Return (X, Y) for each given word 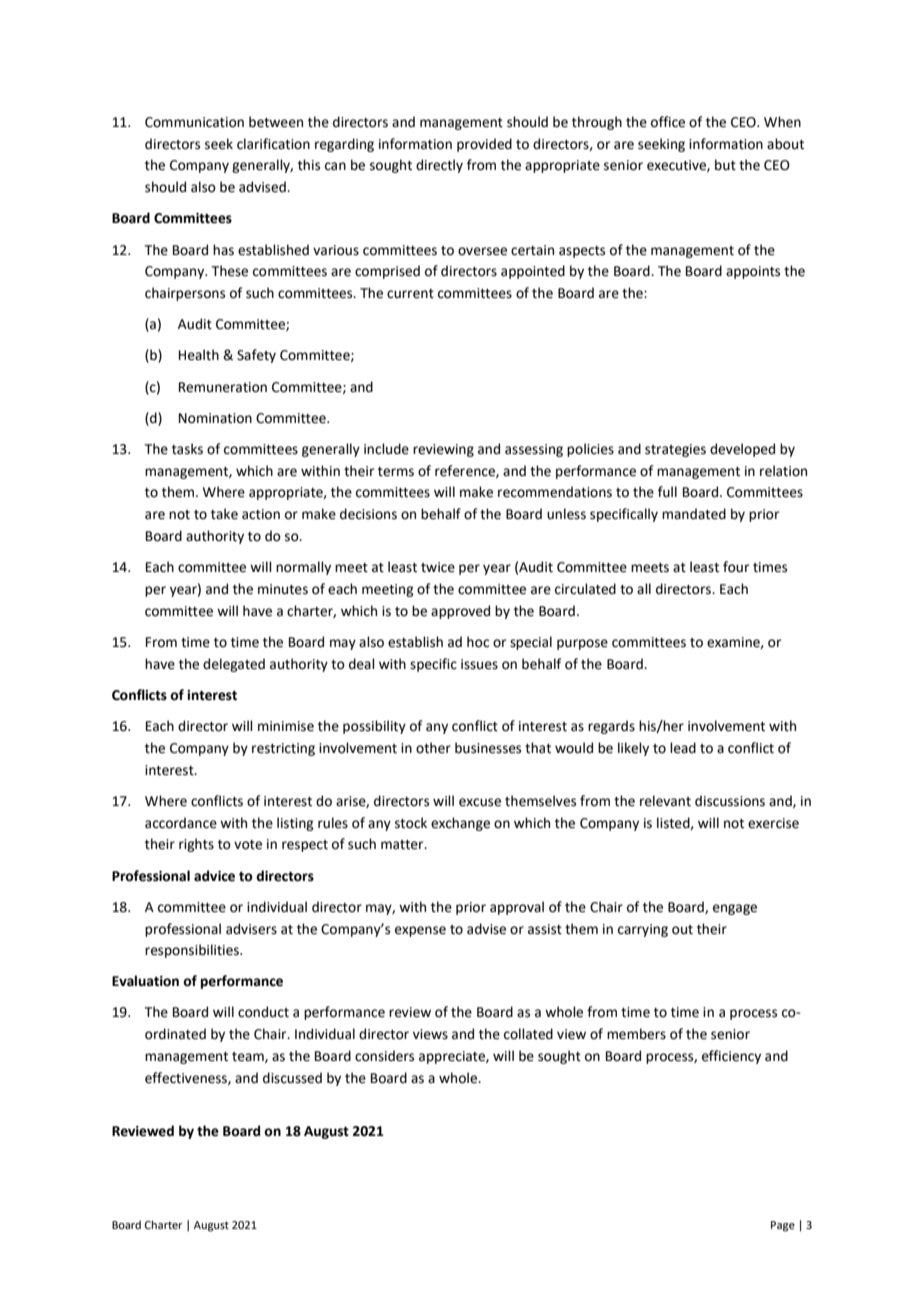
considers (384, 1056)
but (725, 165)
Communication (194, 122)
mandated (694, 514)
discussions (730, 801)
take (224, 514)
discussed (292, 1078)
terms (396, 472)
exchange (460, 824)
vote (248, 845)
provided (484, 145)
